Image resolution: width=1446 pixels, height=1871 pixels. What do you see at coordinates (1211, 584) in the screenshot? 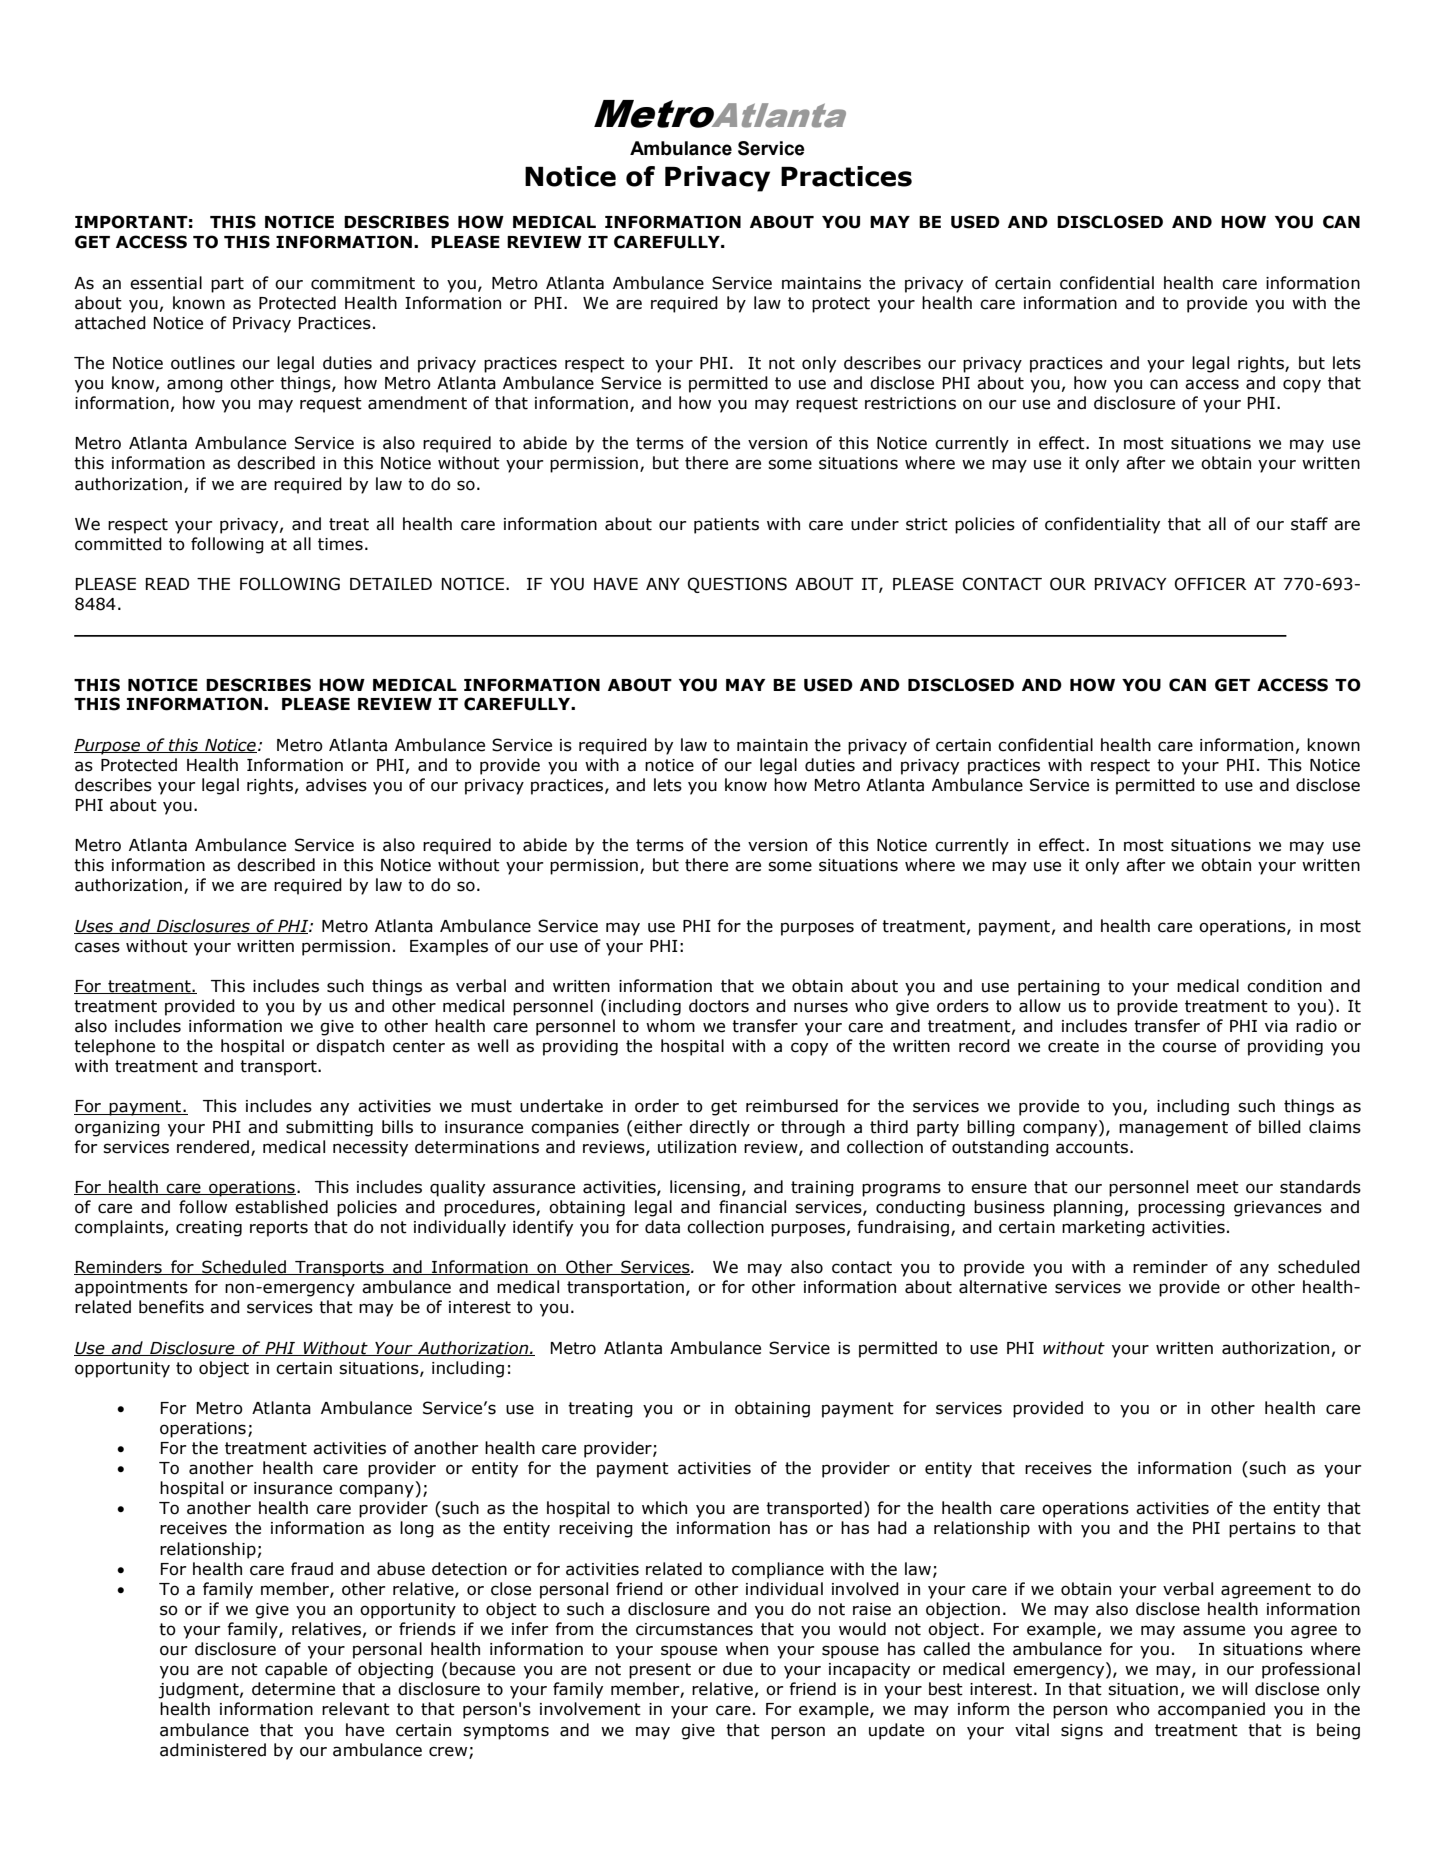
I see `OFFICER` at bounding box center [1211, 584].
